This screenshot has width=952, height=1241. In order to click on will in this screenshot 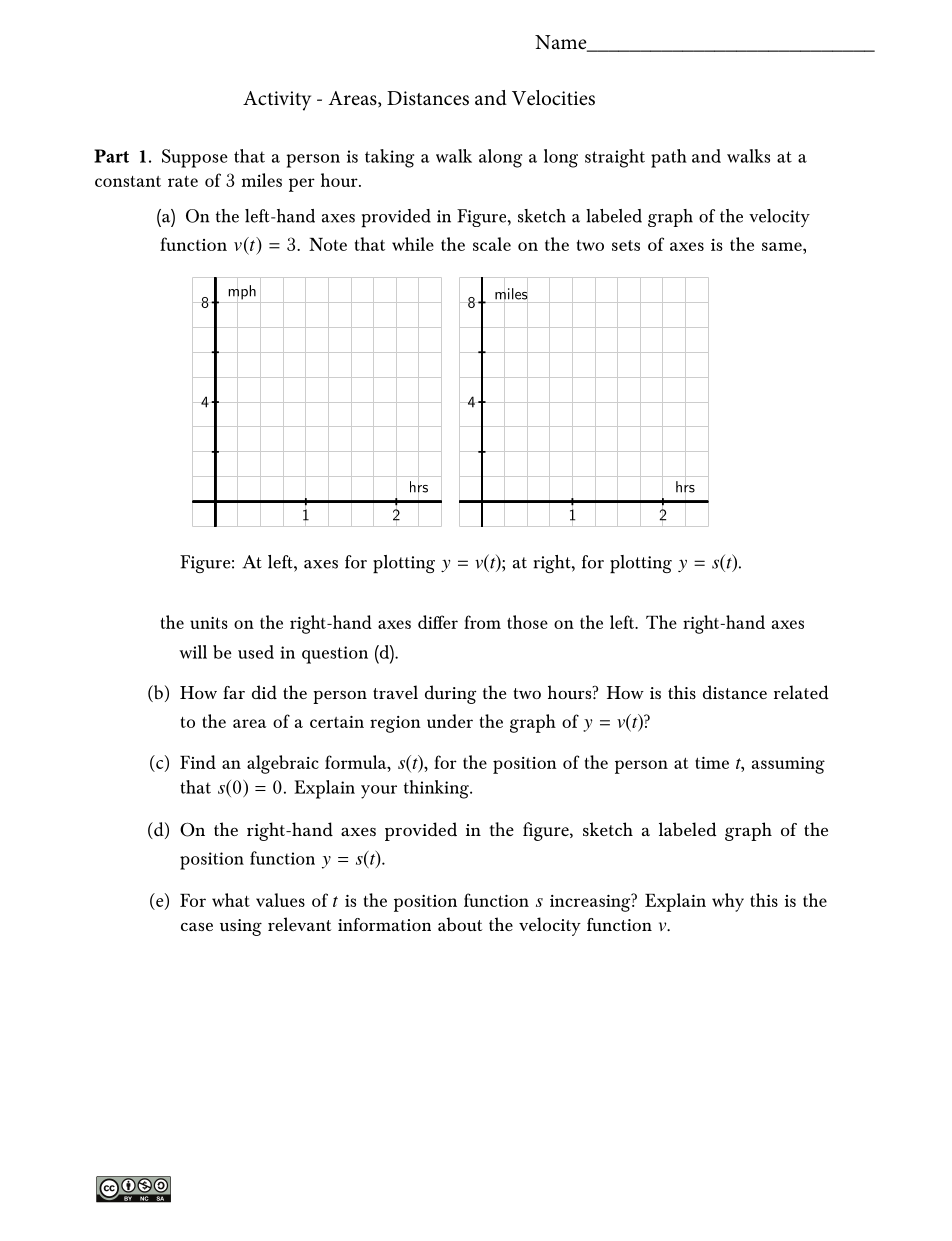, I will do `click(193, 652)`.
